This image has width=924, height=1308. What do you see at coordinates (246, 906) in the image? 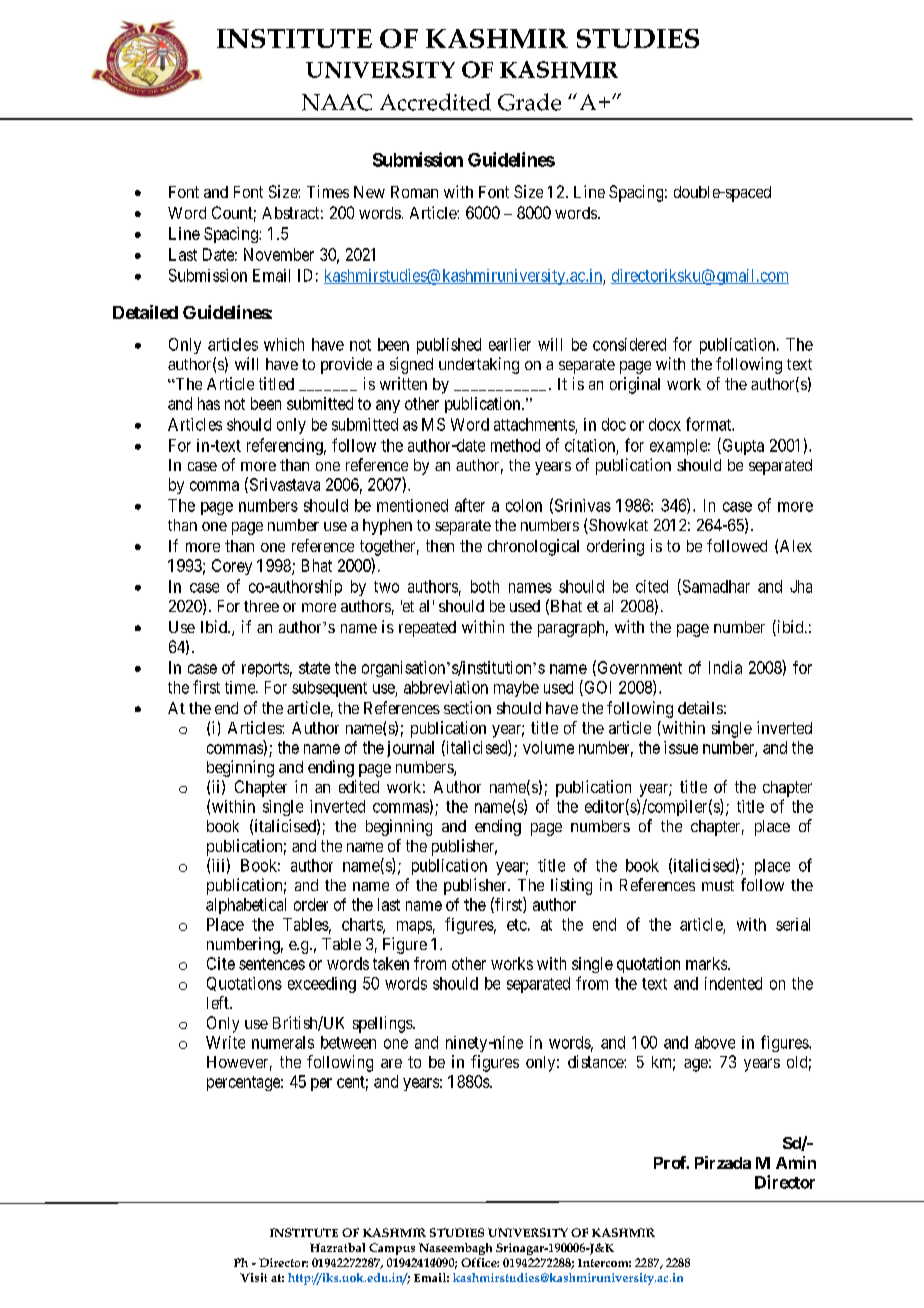
I see `alphabetical` at bounding box center [246, 906].
